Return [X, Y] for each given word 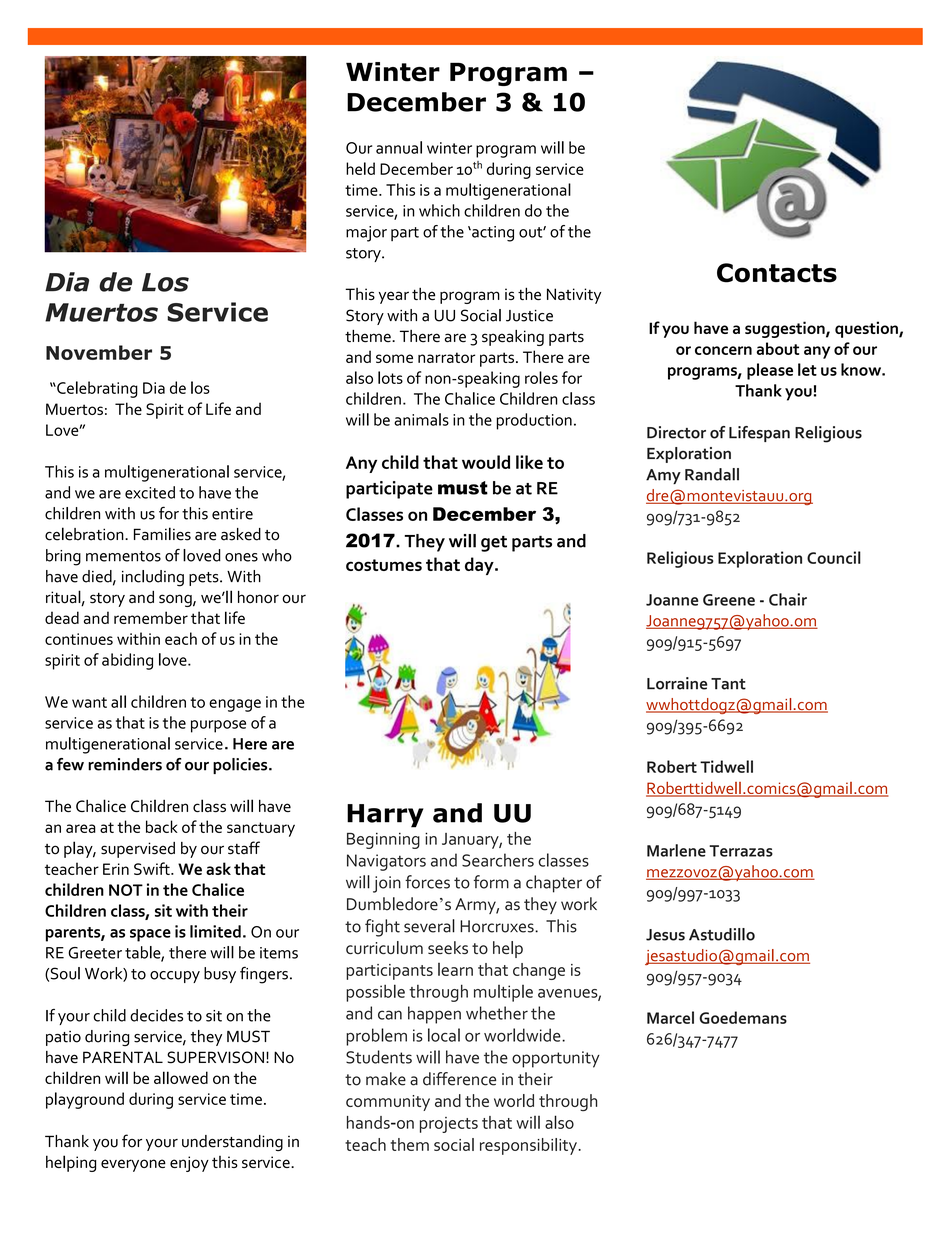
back [162, 826]
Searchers [498, 860]
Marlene [676, 850]
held [360, 168]
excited [150, 492]
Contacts [777, 273]
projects [449, 1125]
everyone [133, 1165]
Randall [712, 474]
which [439, 210]
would [486, 462]
